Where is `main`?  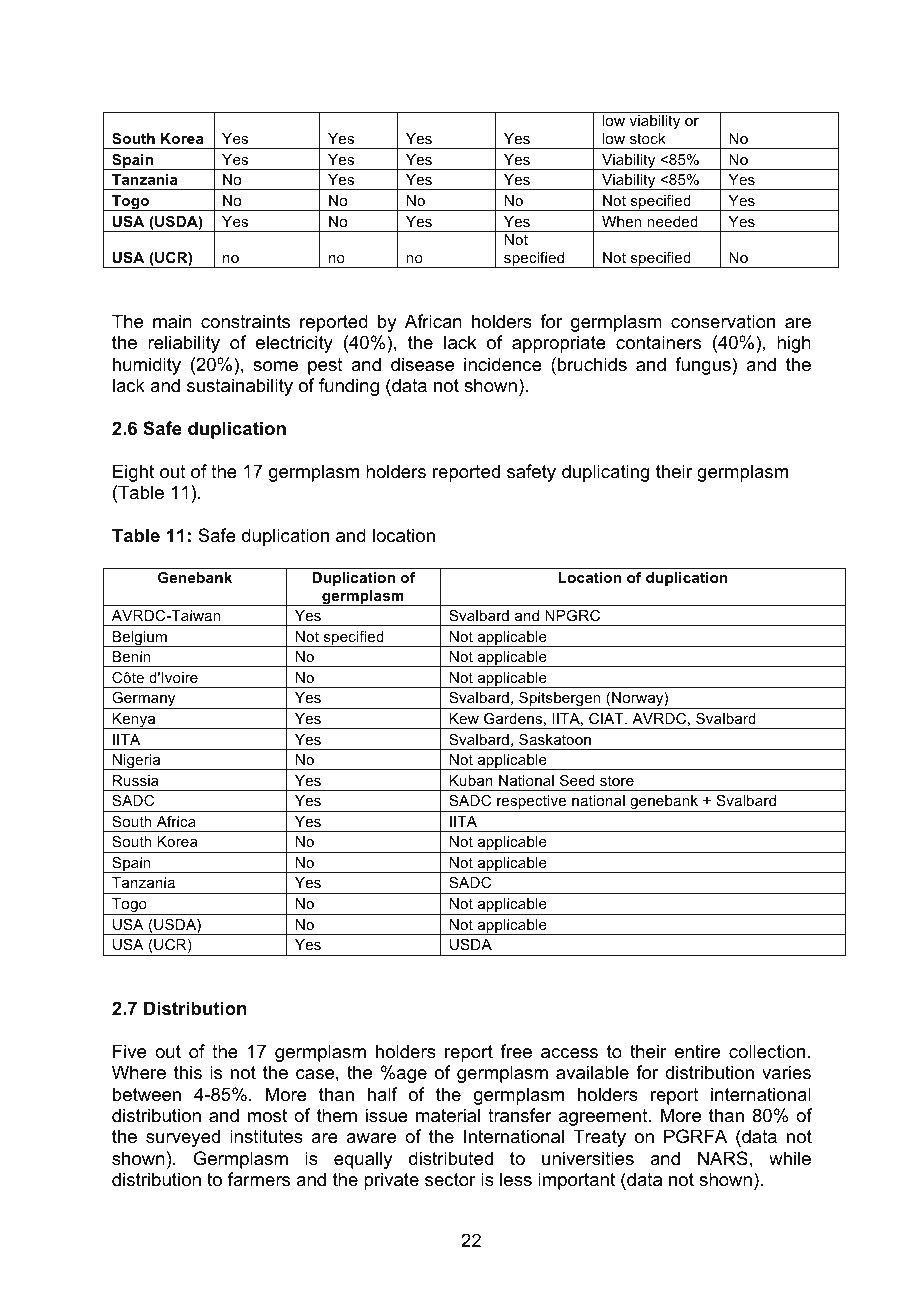 main is located at coordinates (172, 321).
